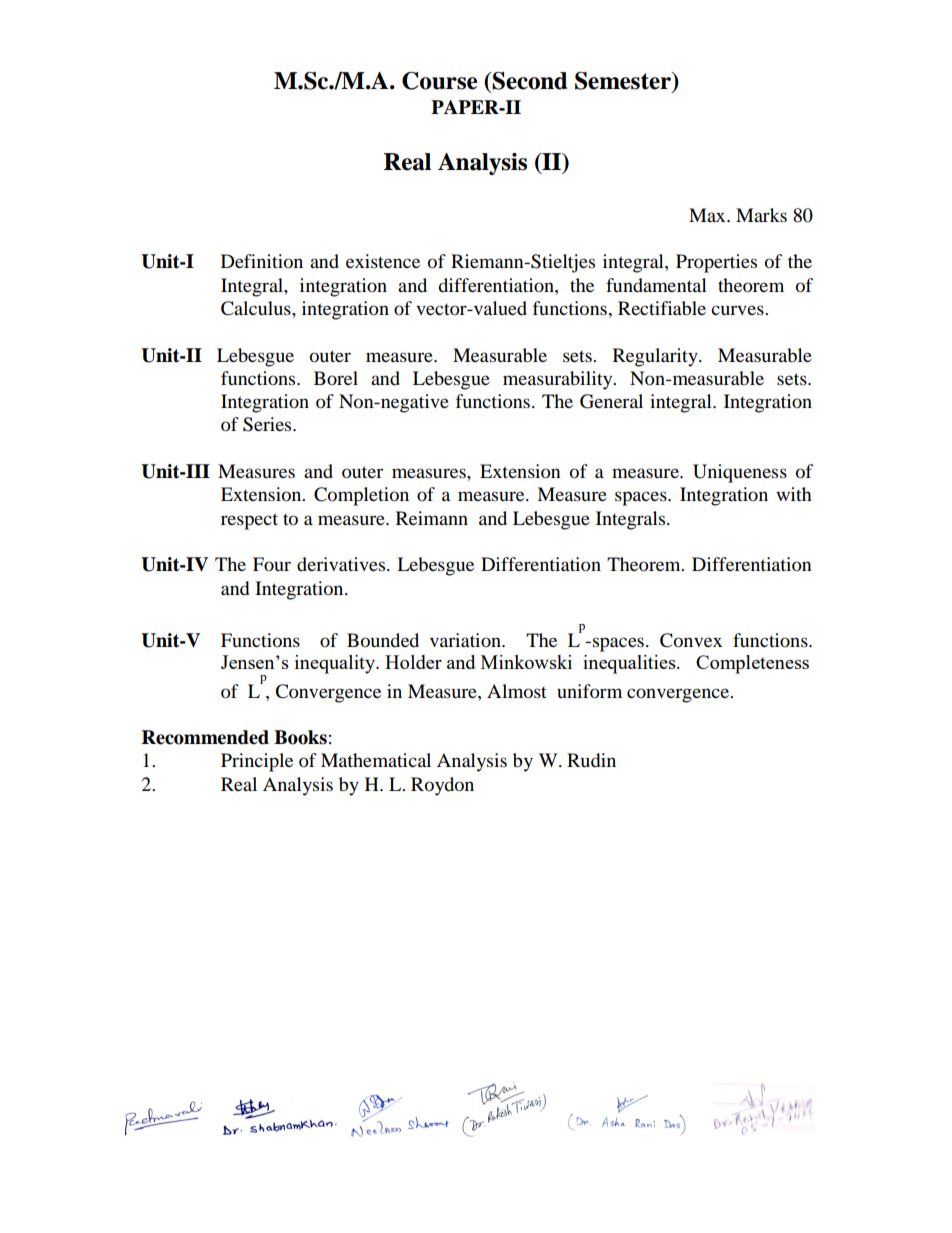 The height and width of the screenshot is (1233, 952). Describe the element at coordinates (624, 82) in the screenshot. I see `Semester` at that location.
